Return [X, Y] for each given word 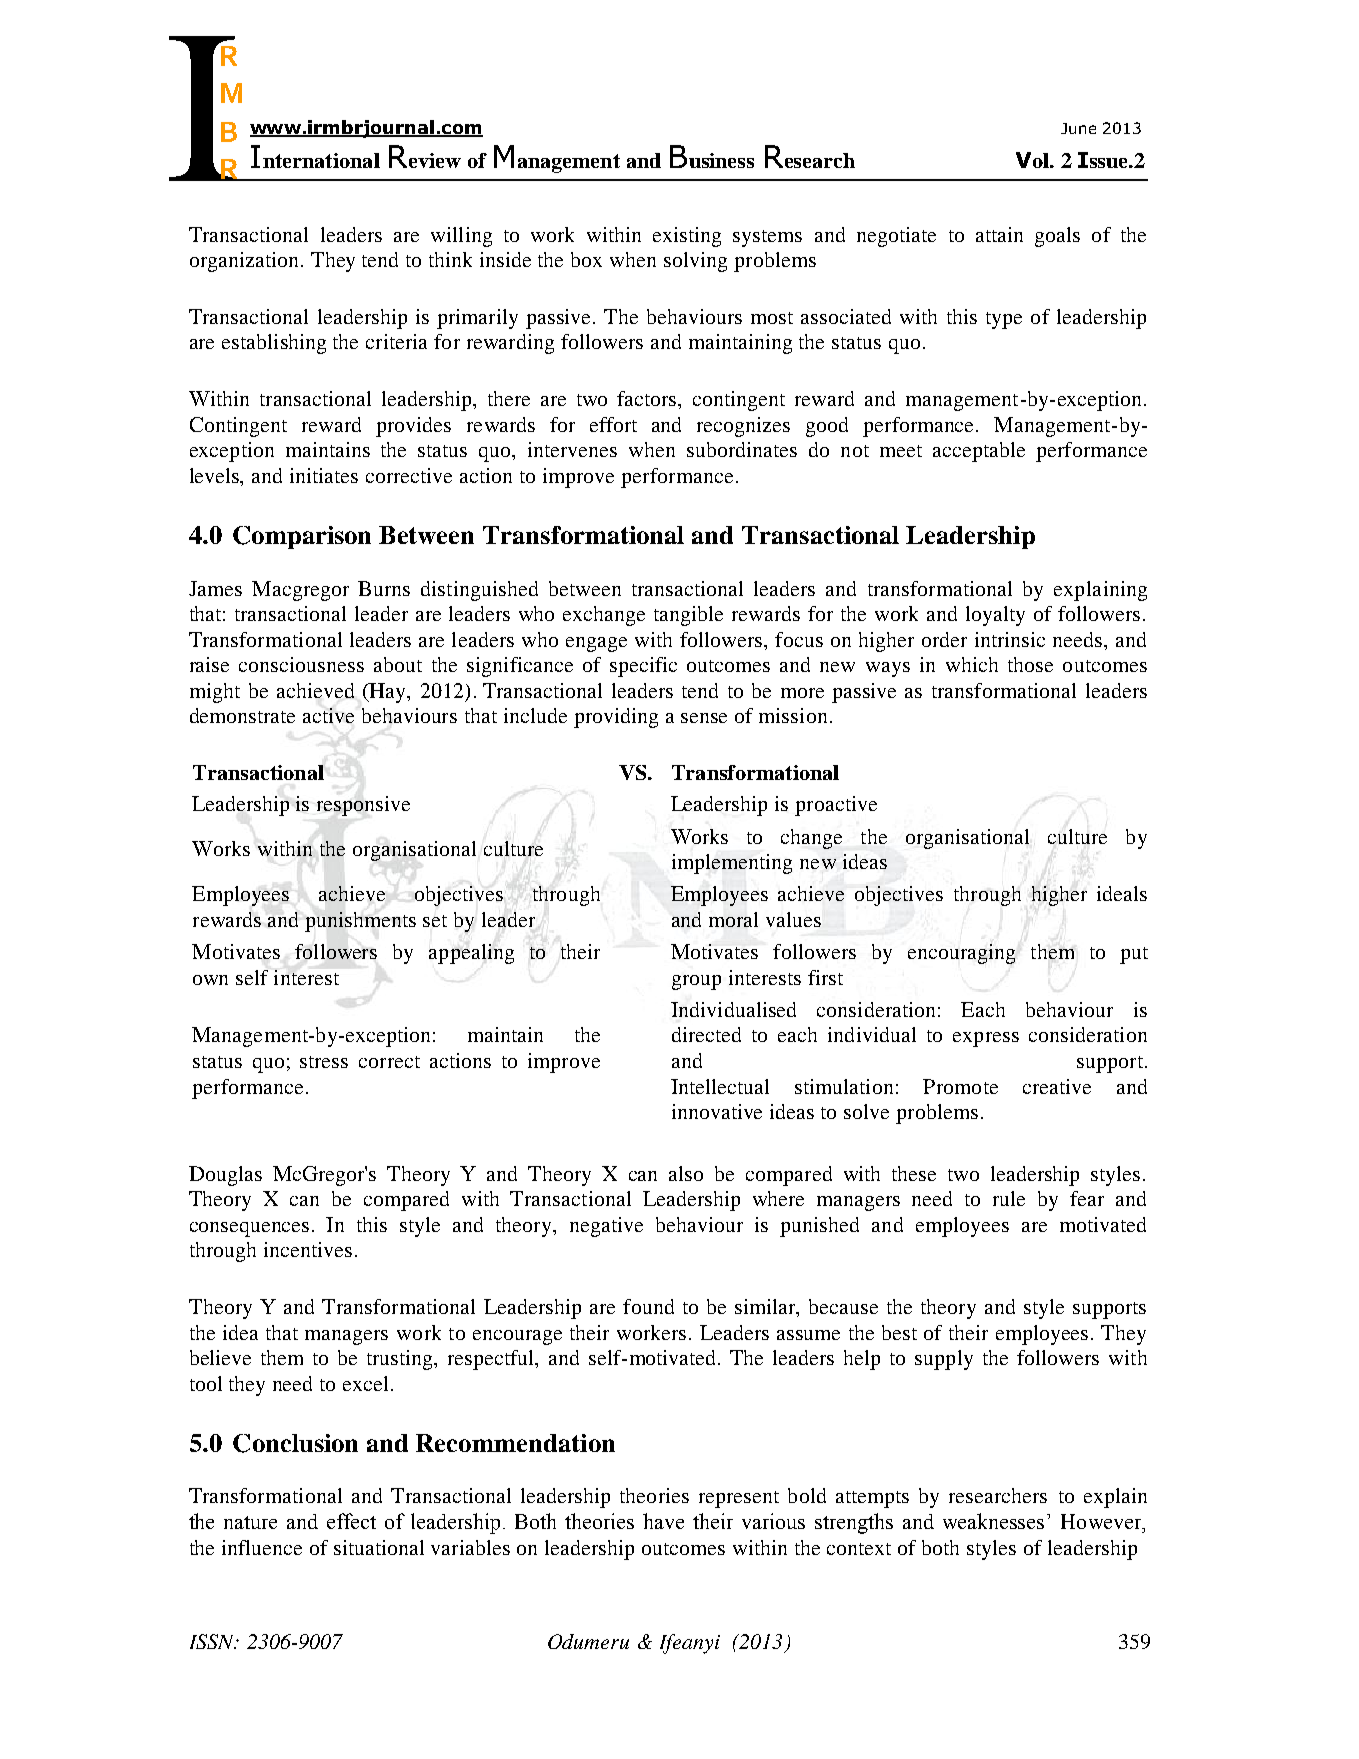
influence [262, 1547]
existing [687, 237]
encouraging [961, 954]
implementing [732, 864]
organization [246, 262]
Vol [1033, 160]
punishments [360, 922]
